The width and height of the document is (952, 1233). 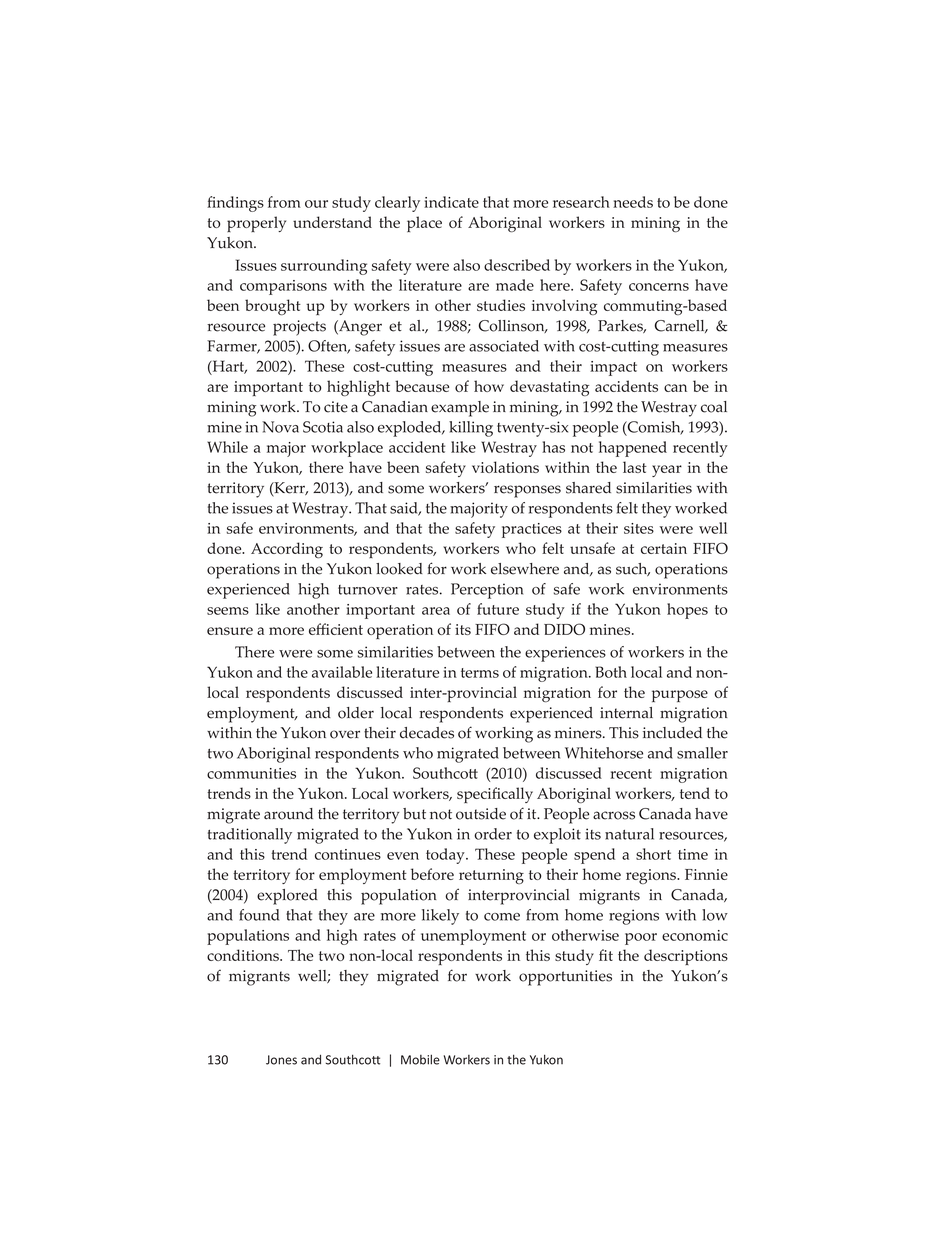 What do you see at coordinates (687, 611) in the document?
I see `hopes` at bounding box center [687, 611].
